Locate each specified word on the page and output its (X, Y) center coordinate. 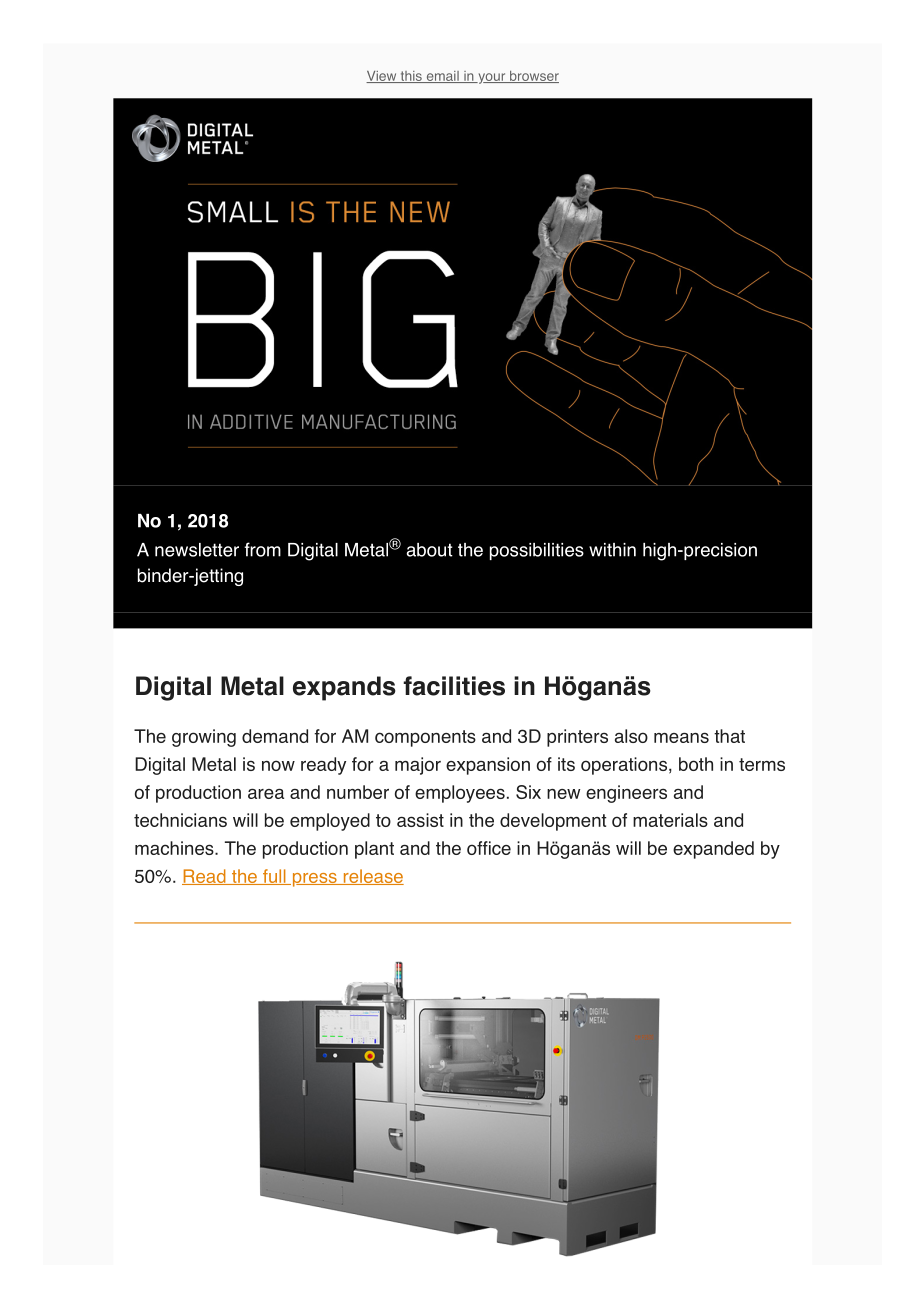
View (382, 77)
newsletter (197, 550)
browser (533, 77)
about (429, 550)
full (274, 877)
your (492, 78)
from (262, 549)
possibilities (537, 551)
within (612, 550)
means (681, 737)
